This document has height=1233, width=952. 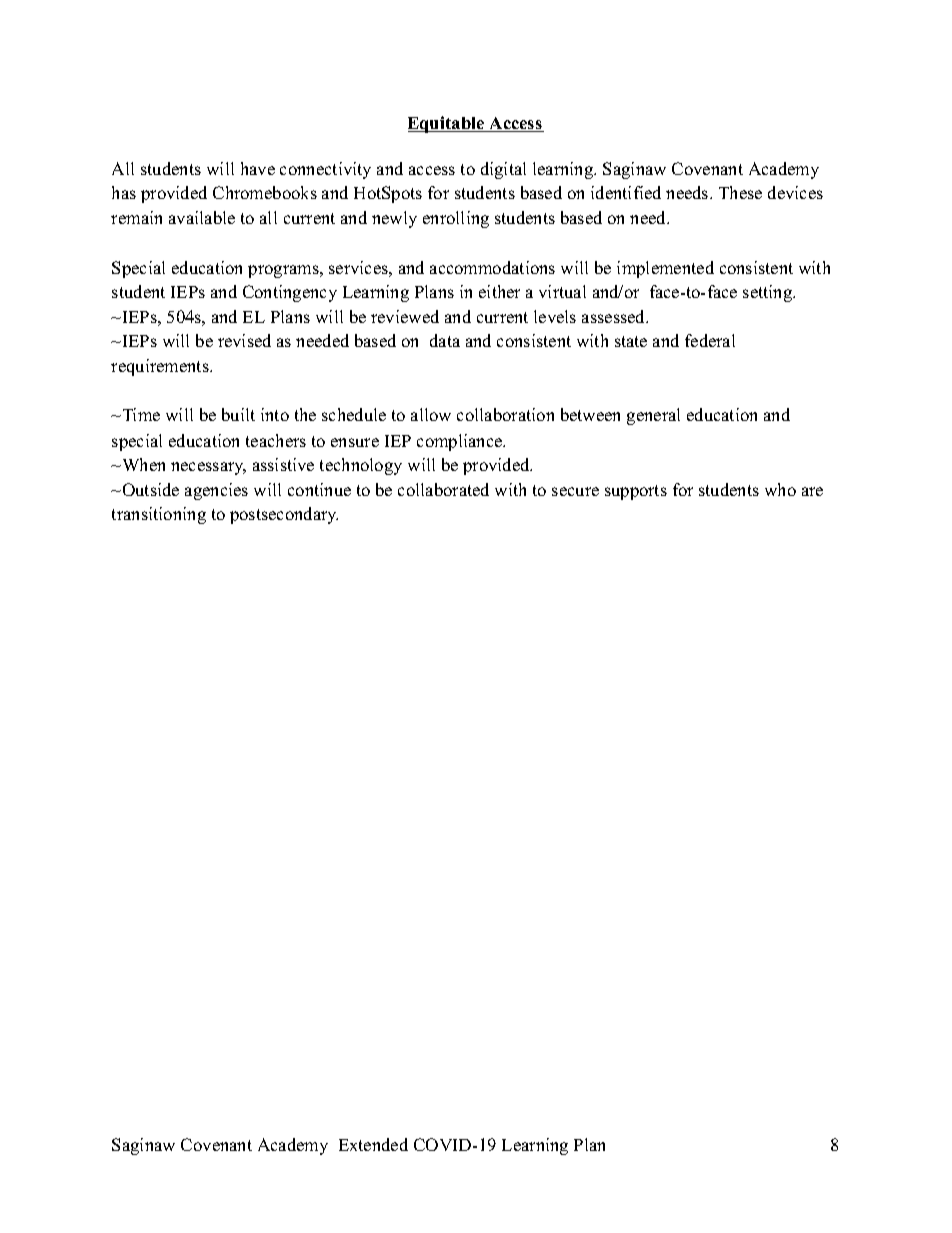 I want to click on Extended, so click(x=373, y=1144).
